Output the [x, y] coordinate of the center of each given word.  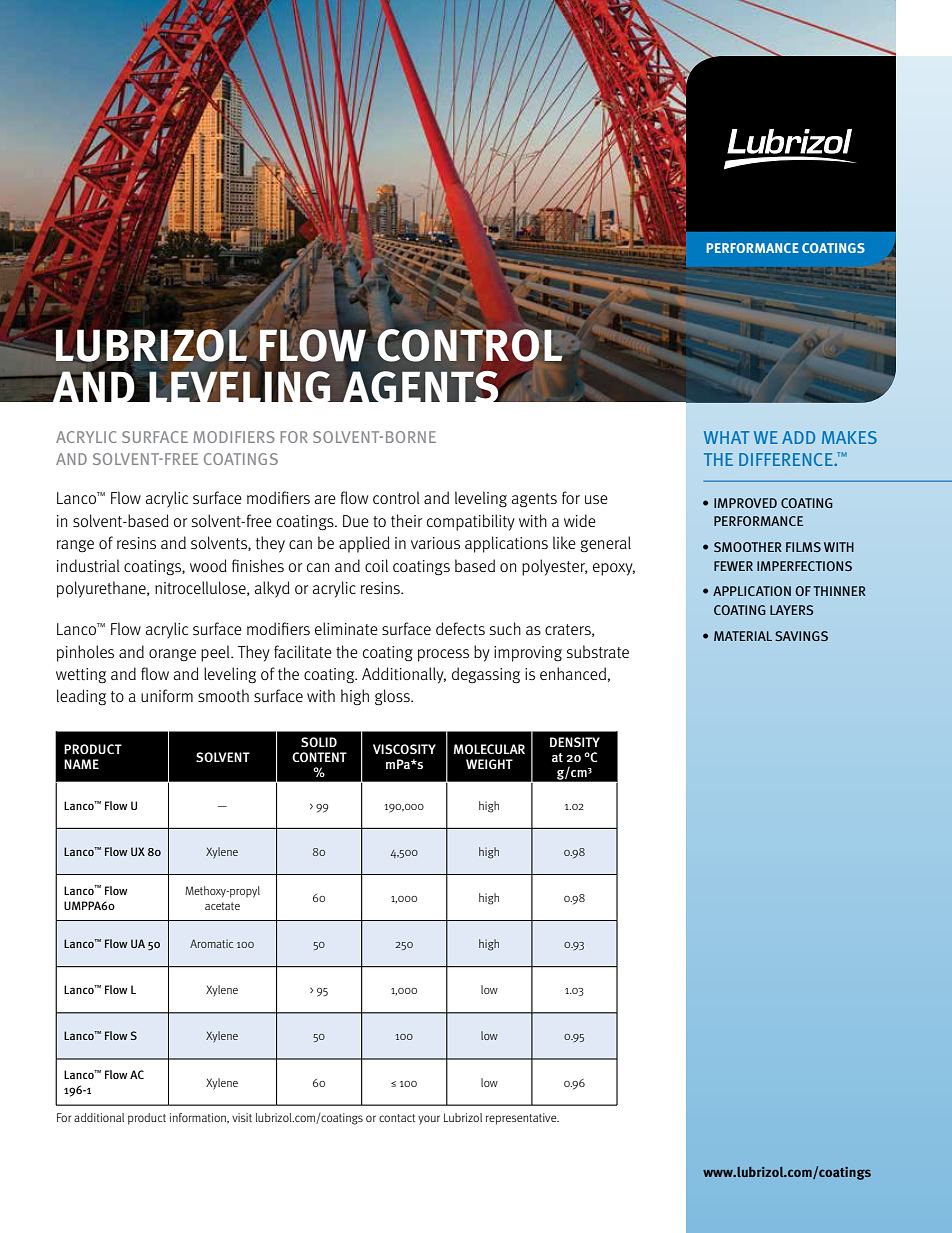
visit [242, 1117]
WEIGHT [489, 764]
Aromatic [211, 943]
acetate [222, 906]
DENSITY [575, 742]
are [325, 499]
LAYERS [792, 610]
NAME [81, 764]
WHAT [726, 437]
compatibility [471, 522]
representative [522, 1119]
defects [460, 629]
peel [216, 653]
